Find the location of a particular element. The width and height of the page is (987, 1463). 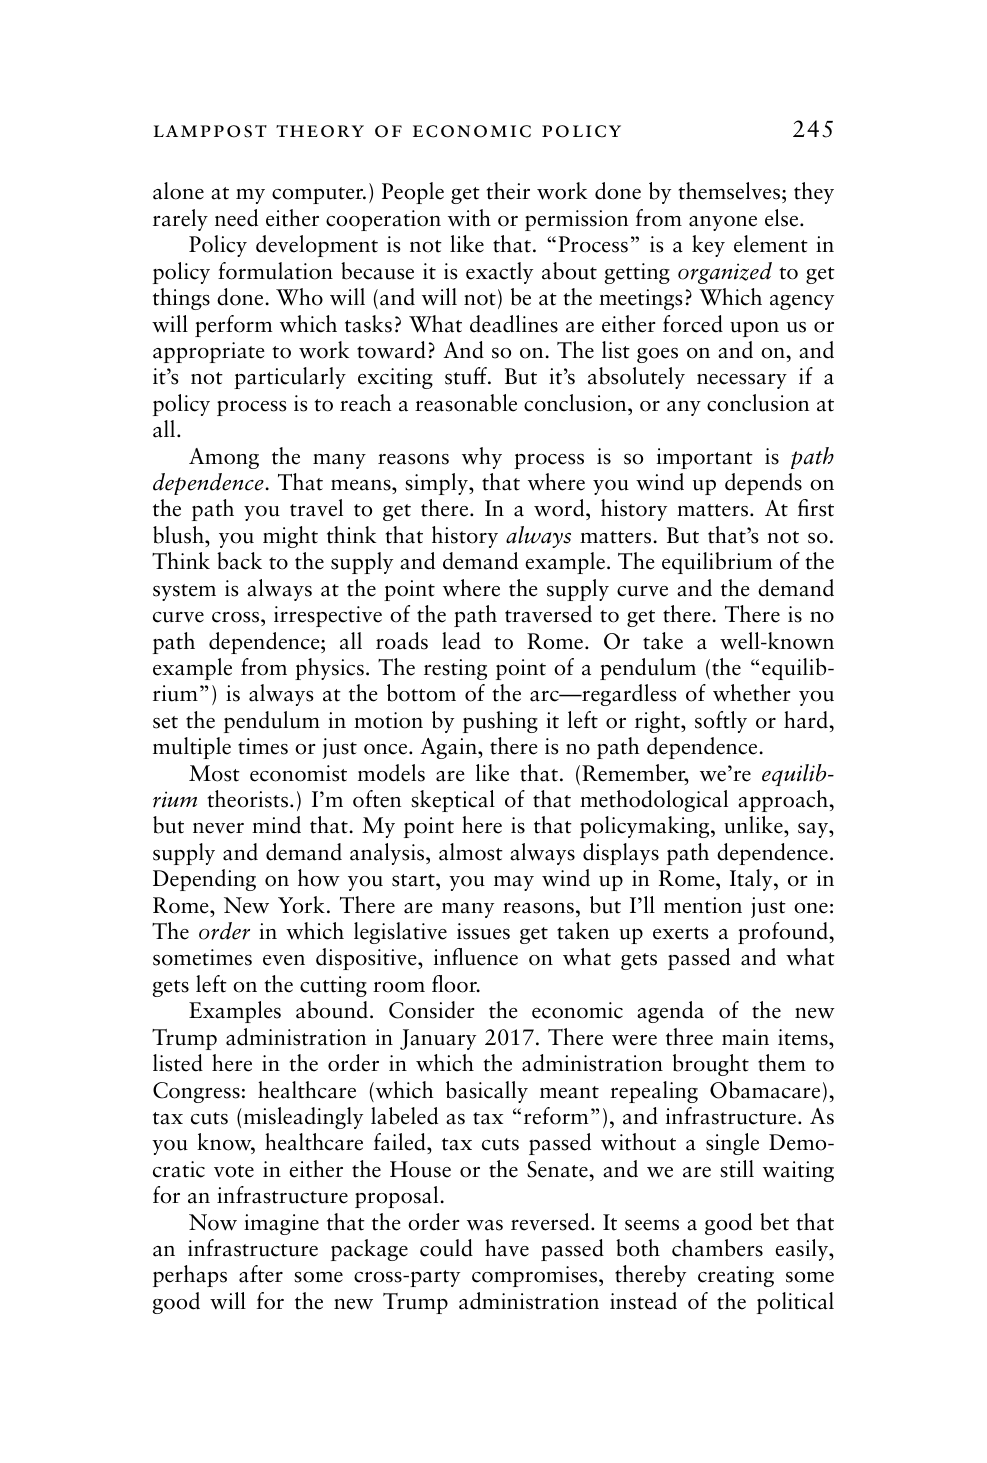

depends is located at coordinates (763, 484).
